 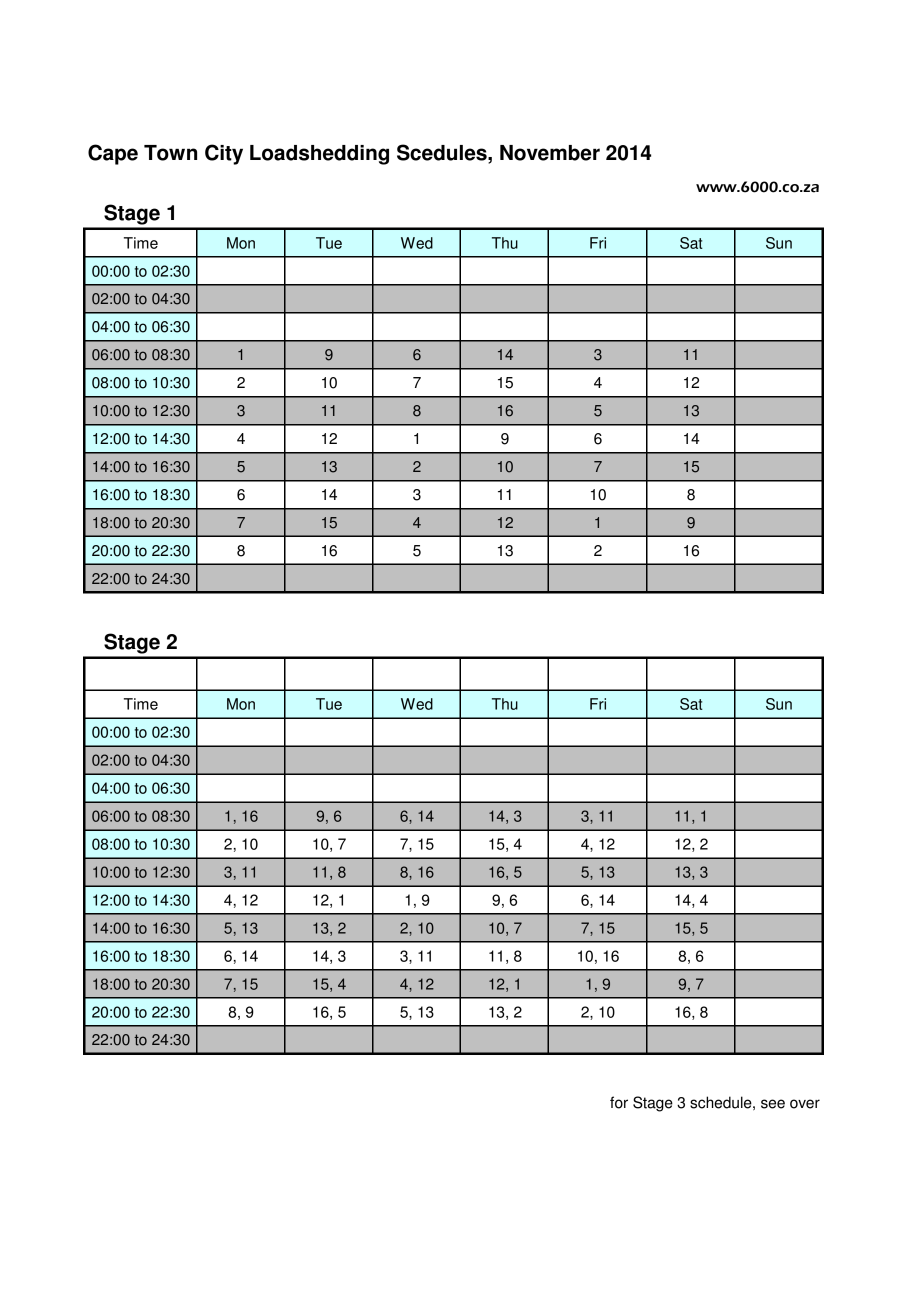 What do you see at coordinates (805, 1104) in the screenshot?
I see `over` at bounding box center [805, 1104].
